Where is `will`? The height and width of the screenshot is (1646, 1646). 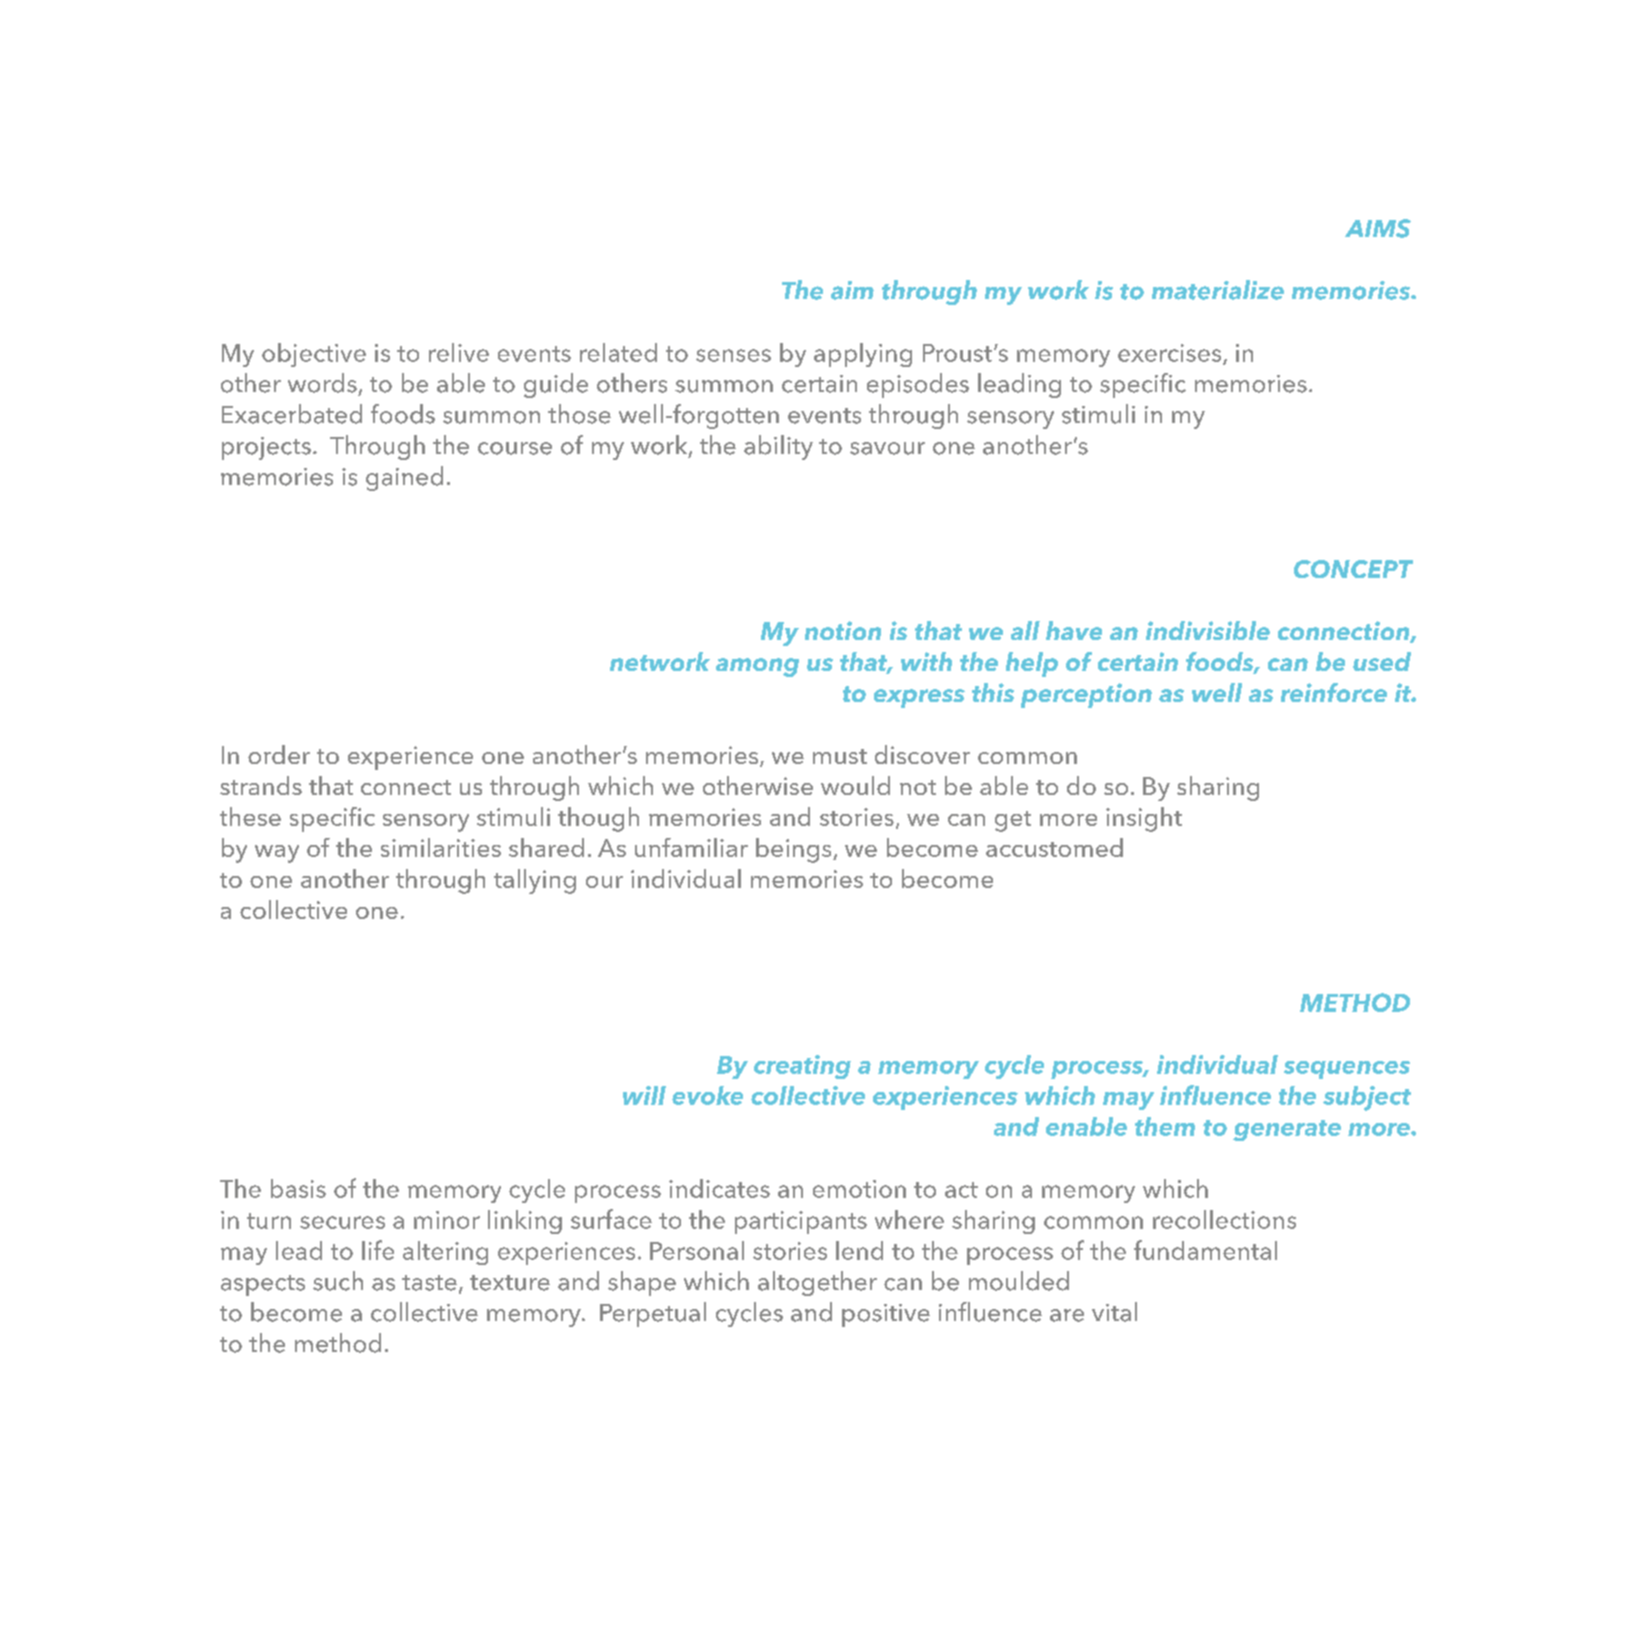 will is located at coordinates (644, 1095).
